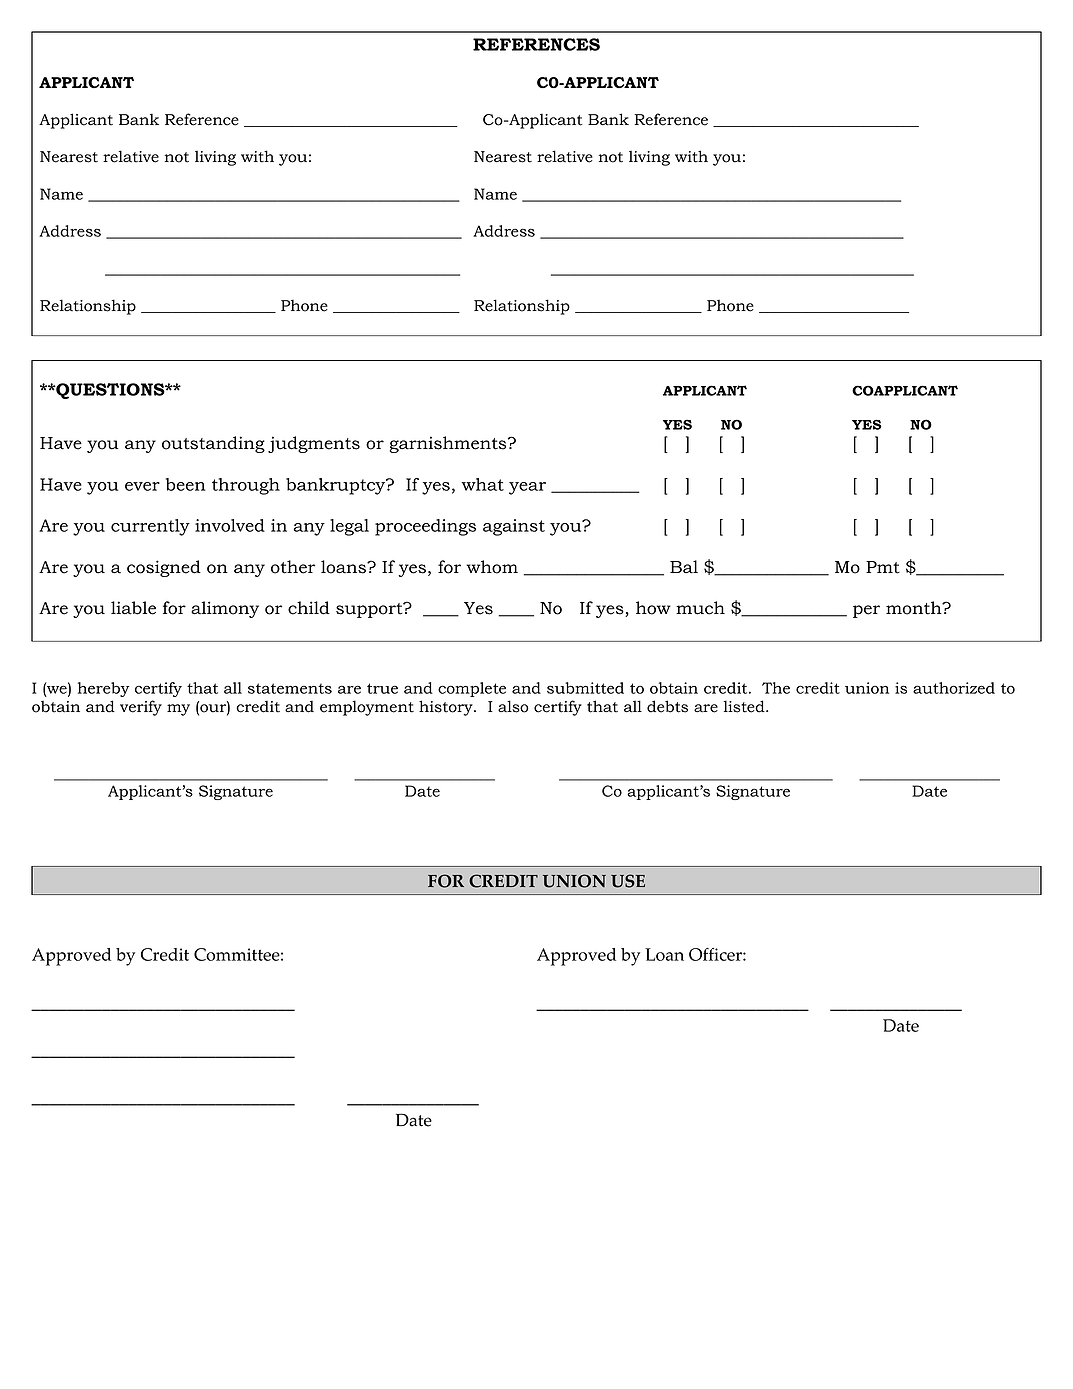  I want to click on statements, so click(290, 688).
